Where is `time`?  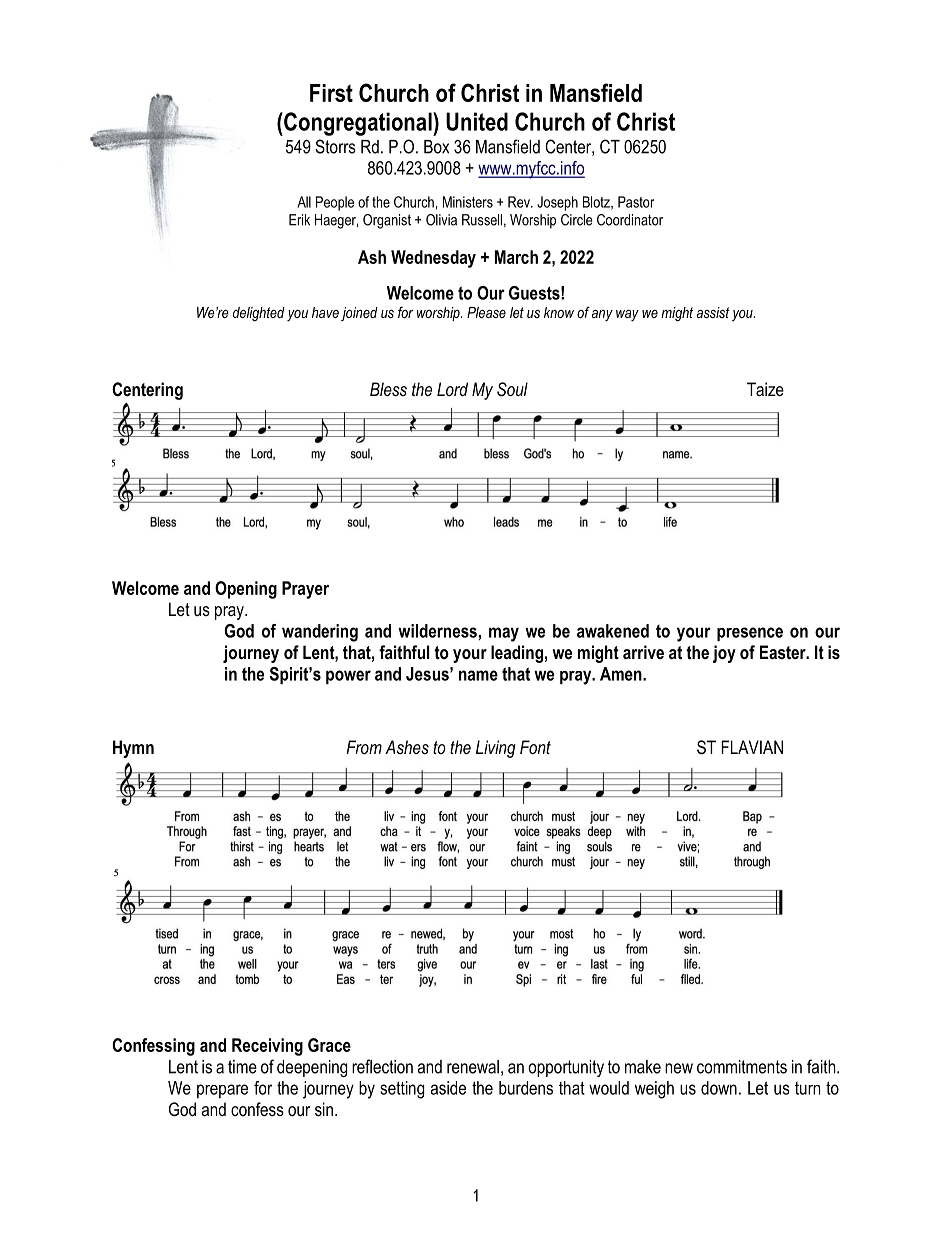 time is located at coordinates (242, 1067).
